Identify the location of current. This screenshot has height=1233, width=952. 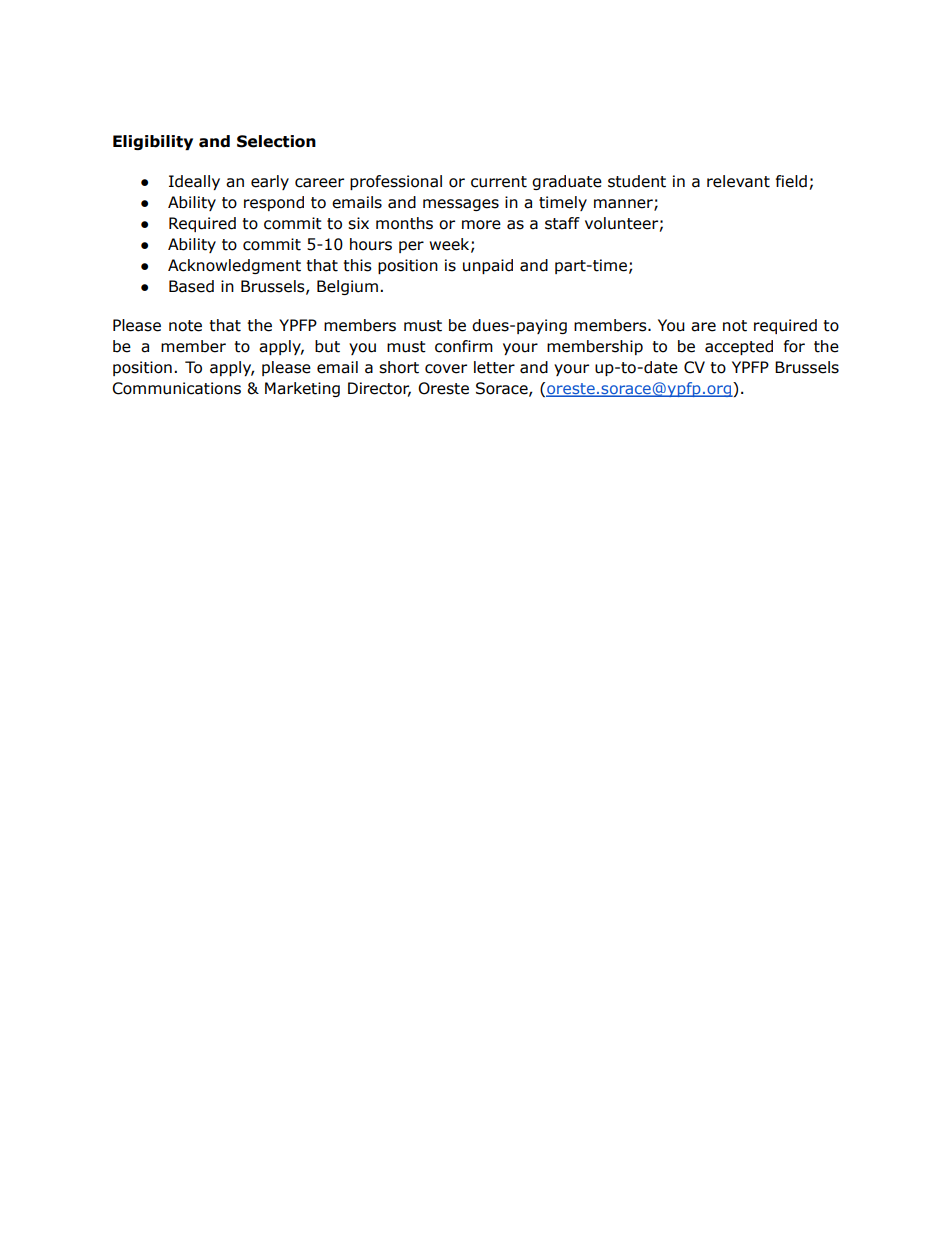
(499, 182).
